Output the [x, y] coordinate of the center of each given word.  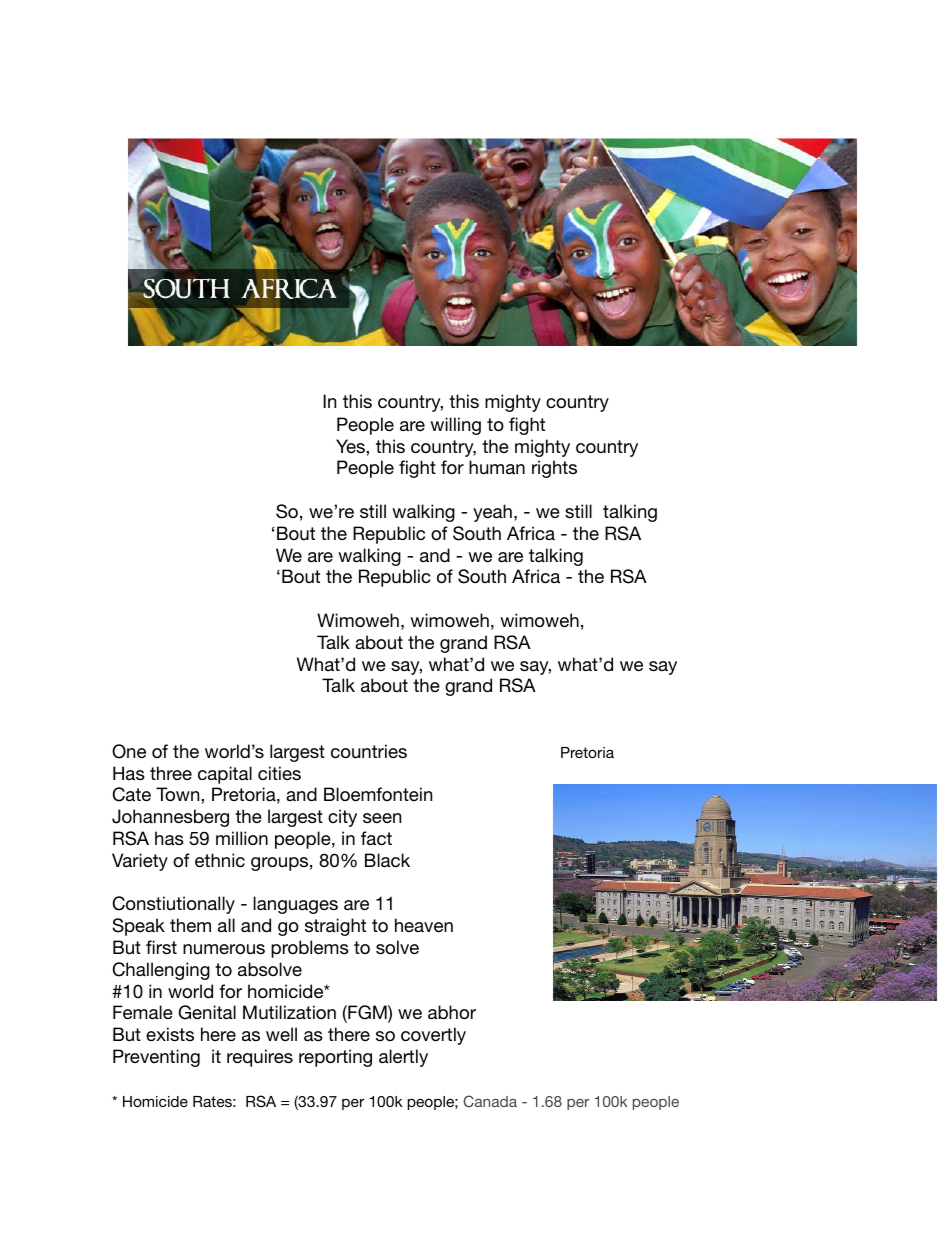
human [497, 467]
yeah [492, 513]
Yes [351, 446]
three [171, 773]
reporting [335, 1058]
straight [335, 927]
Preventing [156, 1058]
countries [369, 751]
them [190, 925]
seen [382, 818]
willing [455, 426]
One [129, 751]
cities [279, 773]
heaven [424, 925]
